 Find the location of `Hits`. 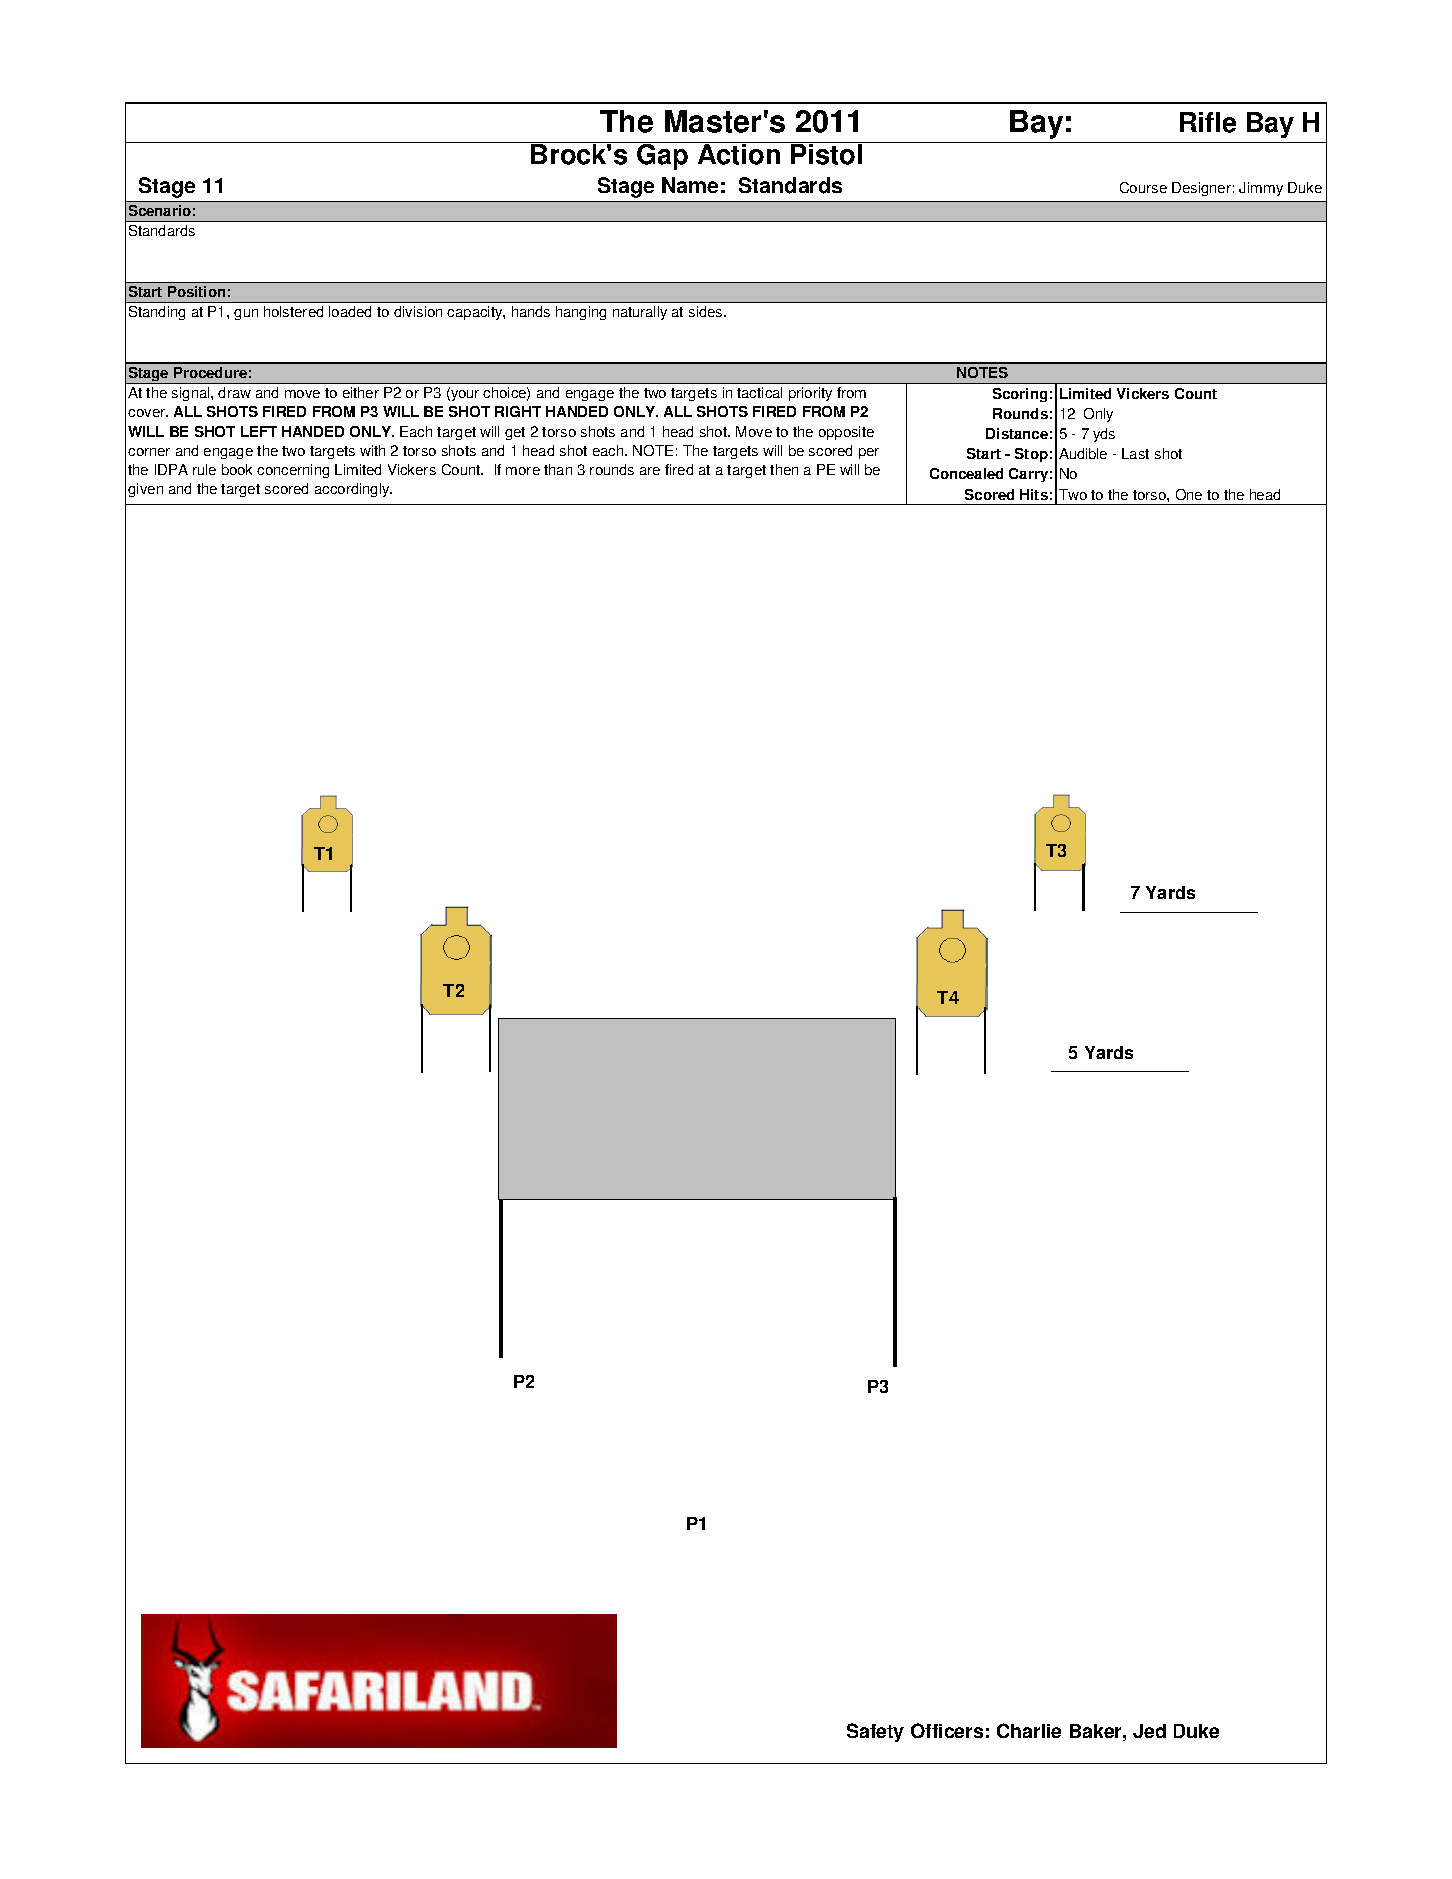

Hits is located at coordinates (1034, 494).
